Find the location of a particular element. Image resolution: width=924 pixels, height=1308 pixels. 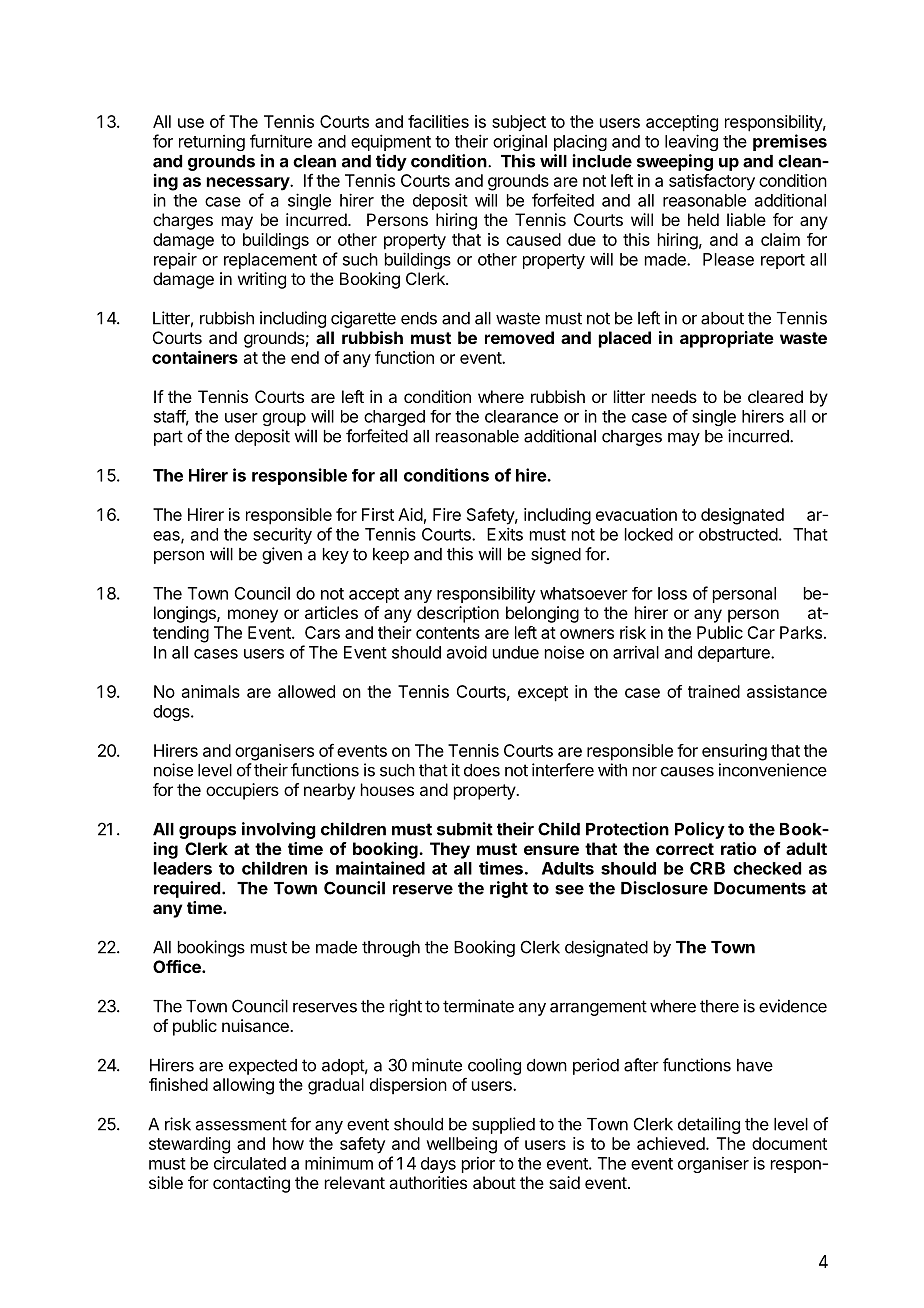

containers is located at coordinates (195, 357).
